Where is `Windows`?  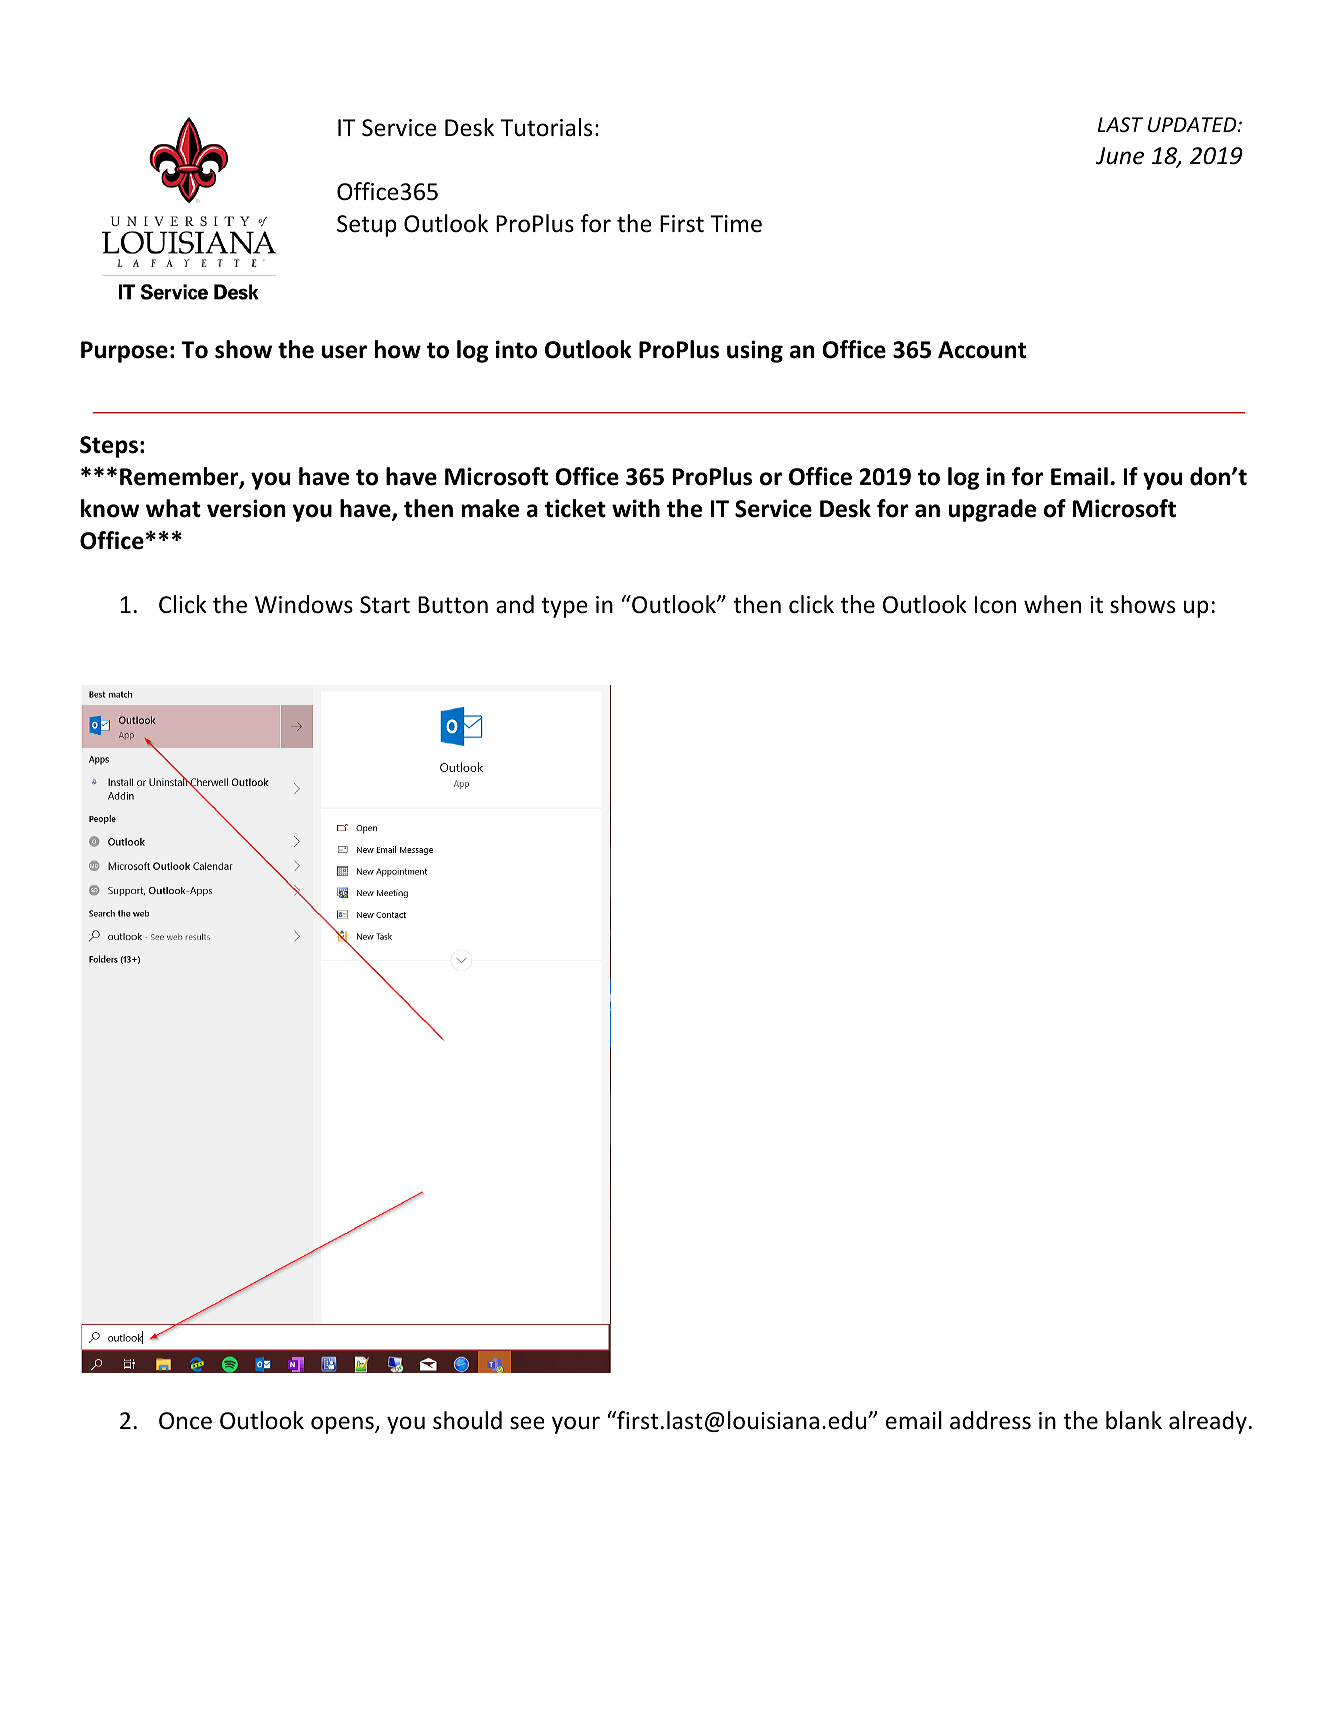 Windows is located at coordinates (304, 604).
